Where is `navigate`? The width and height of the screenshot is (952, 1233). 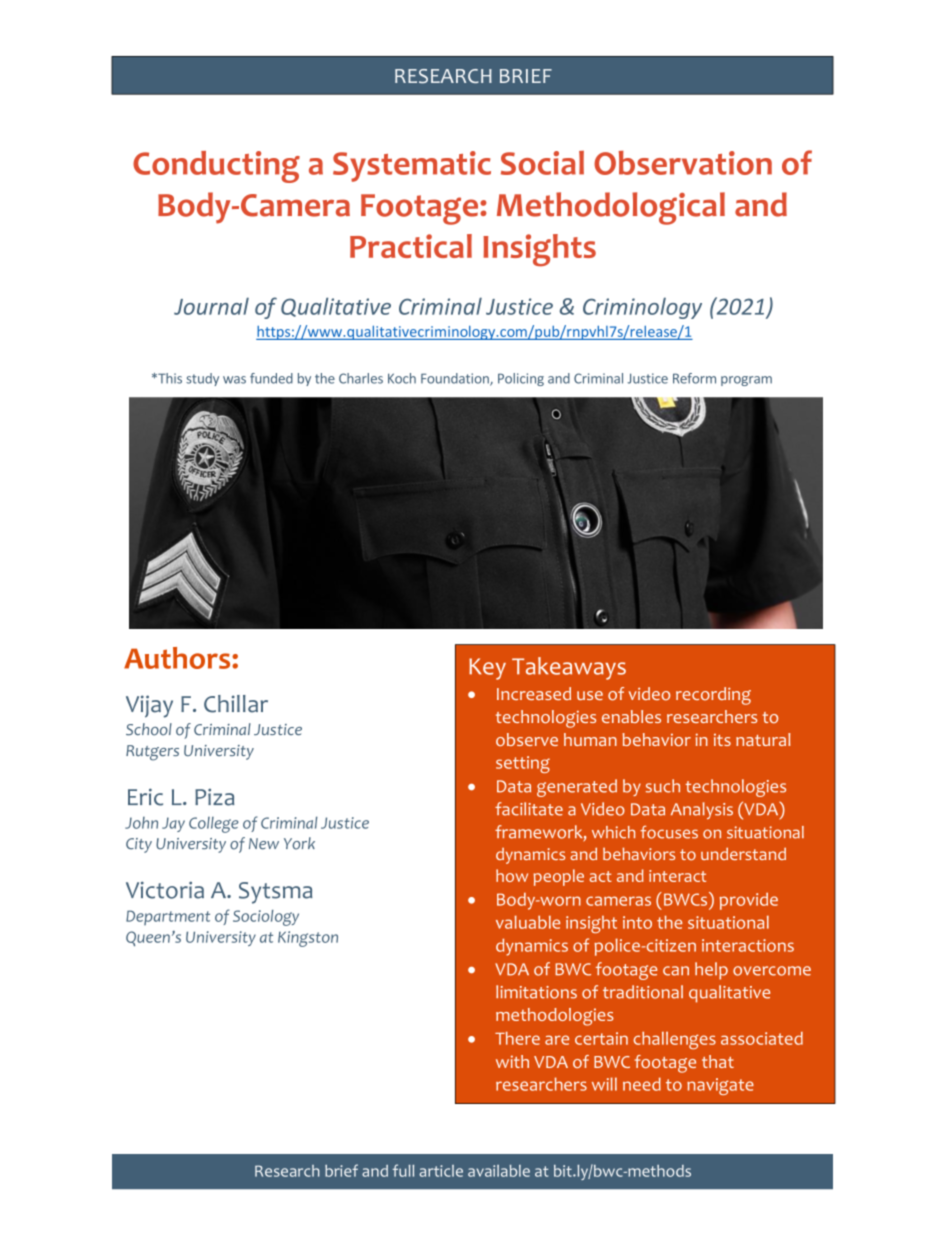 navigate is located at coordinates (720, 1086).
